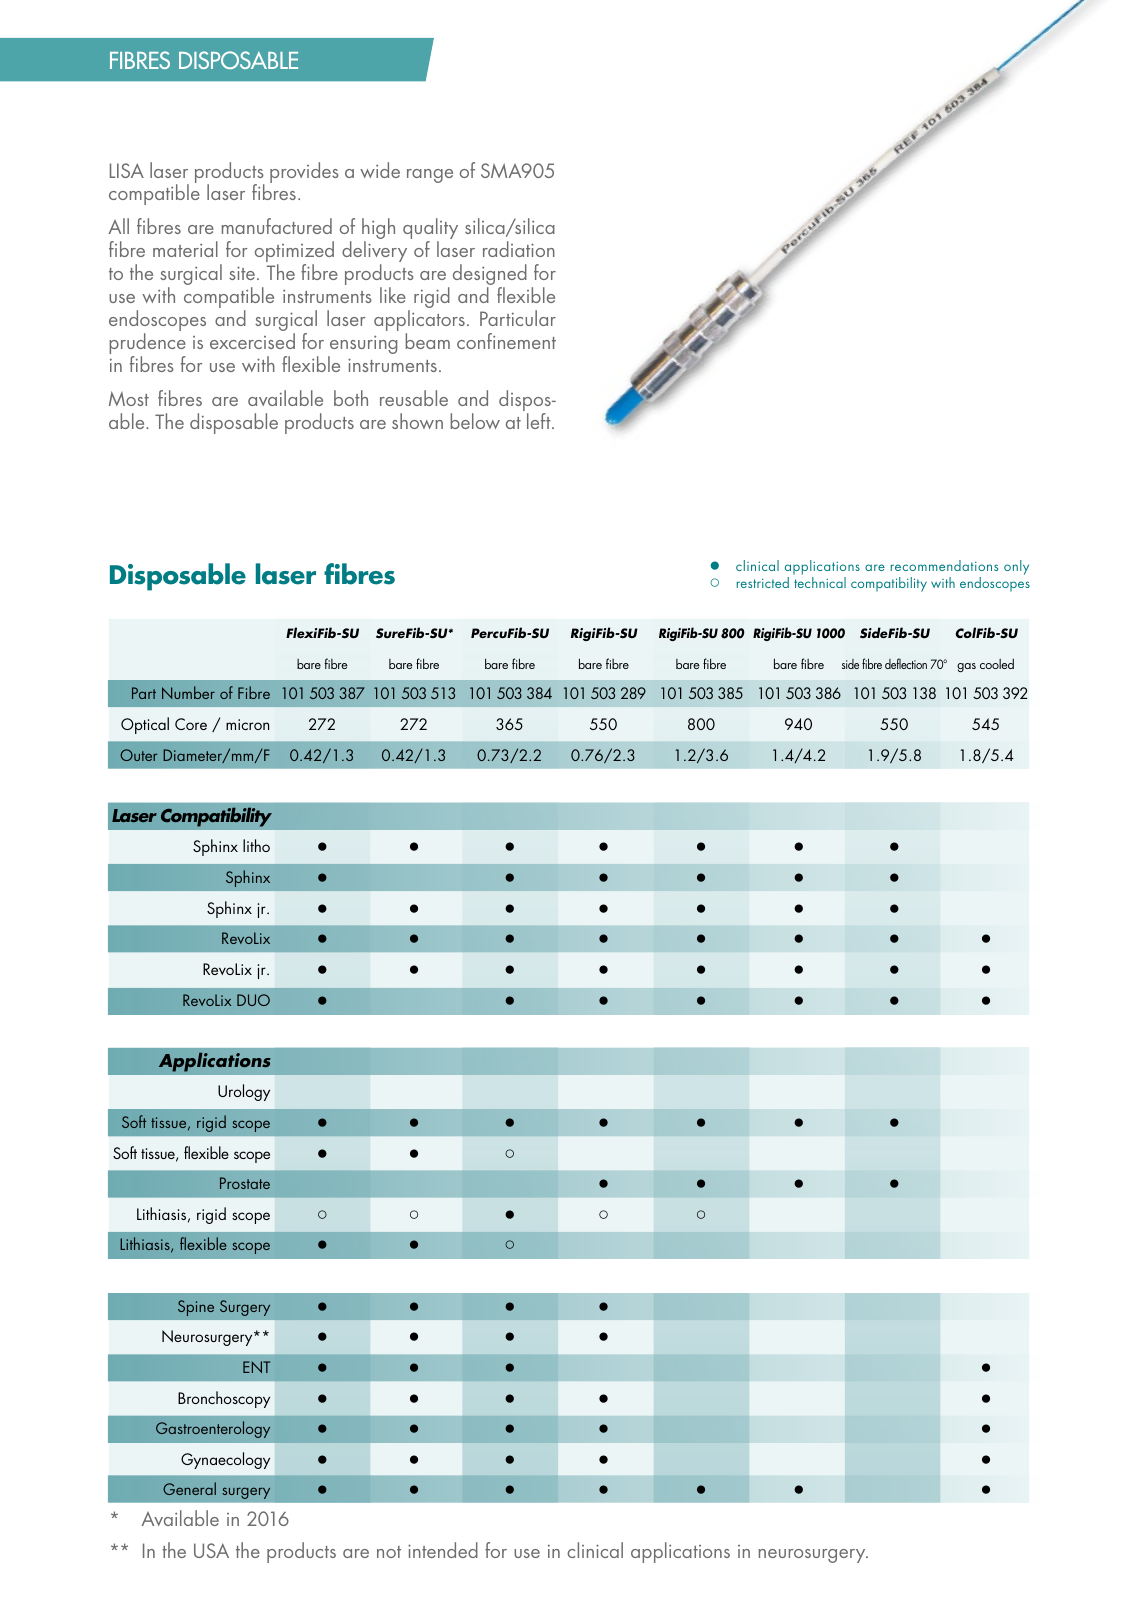  I want to click on Urology, so click(244, 1092).
